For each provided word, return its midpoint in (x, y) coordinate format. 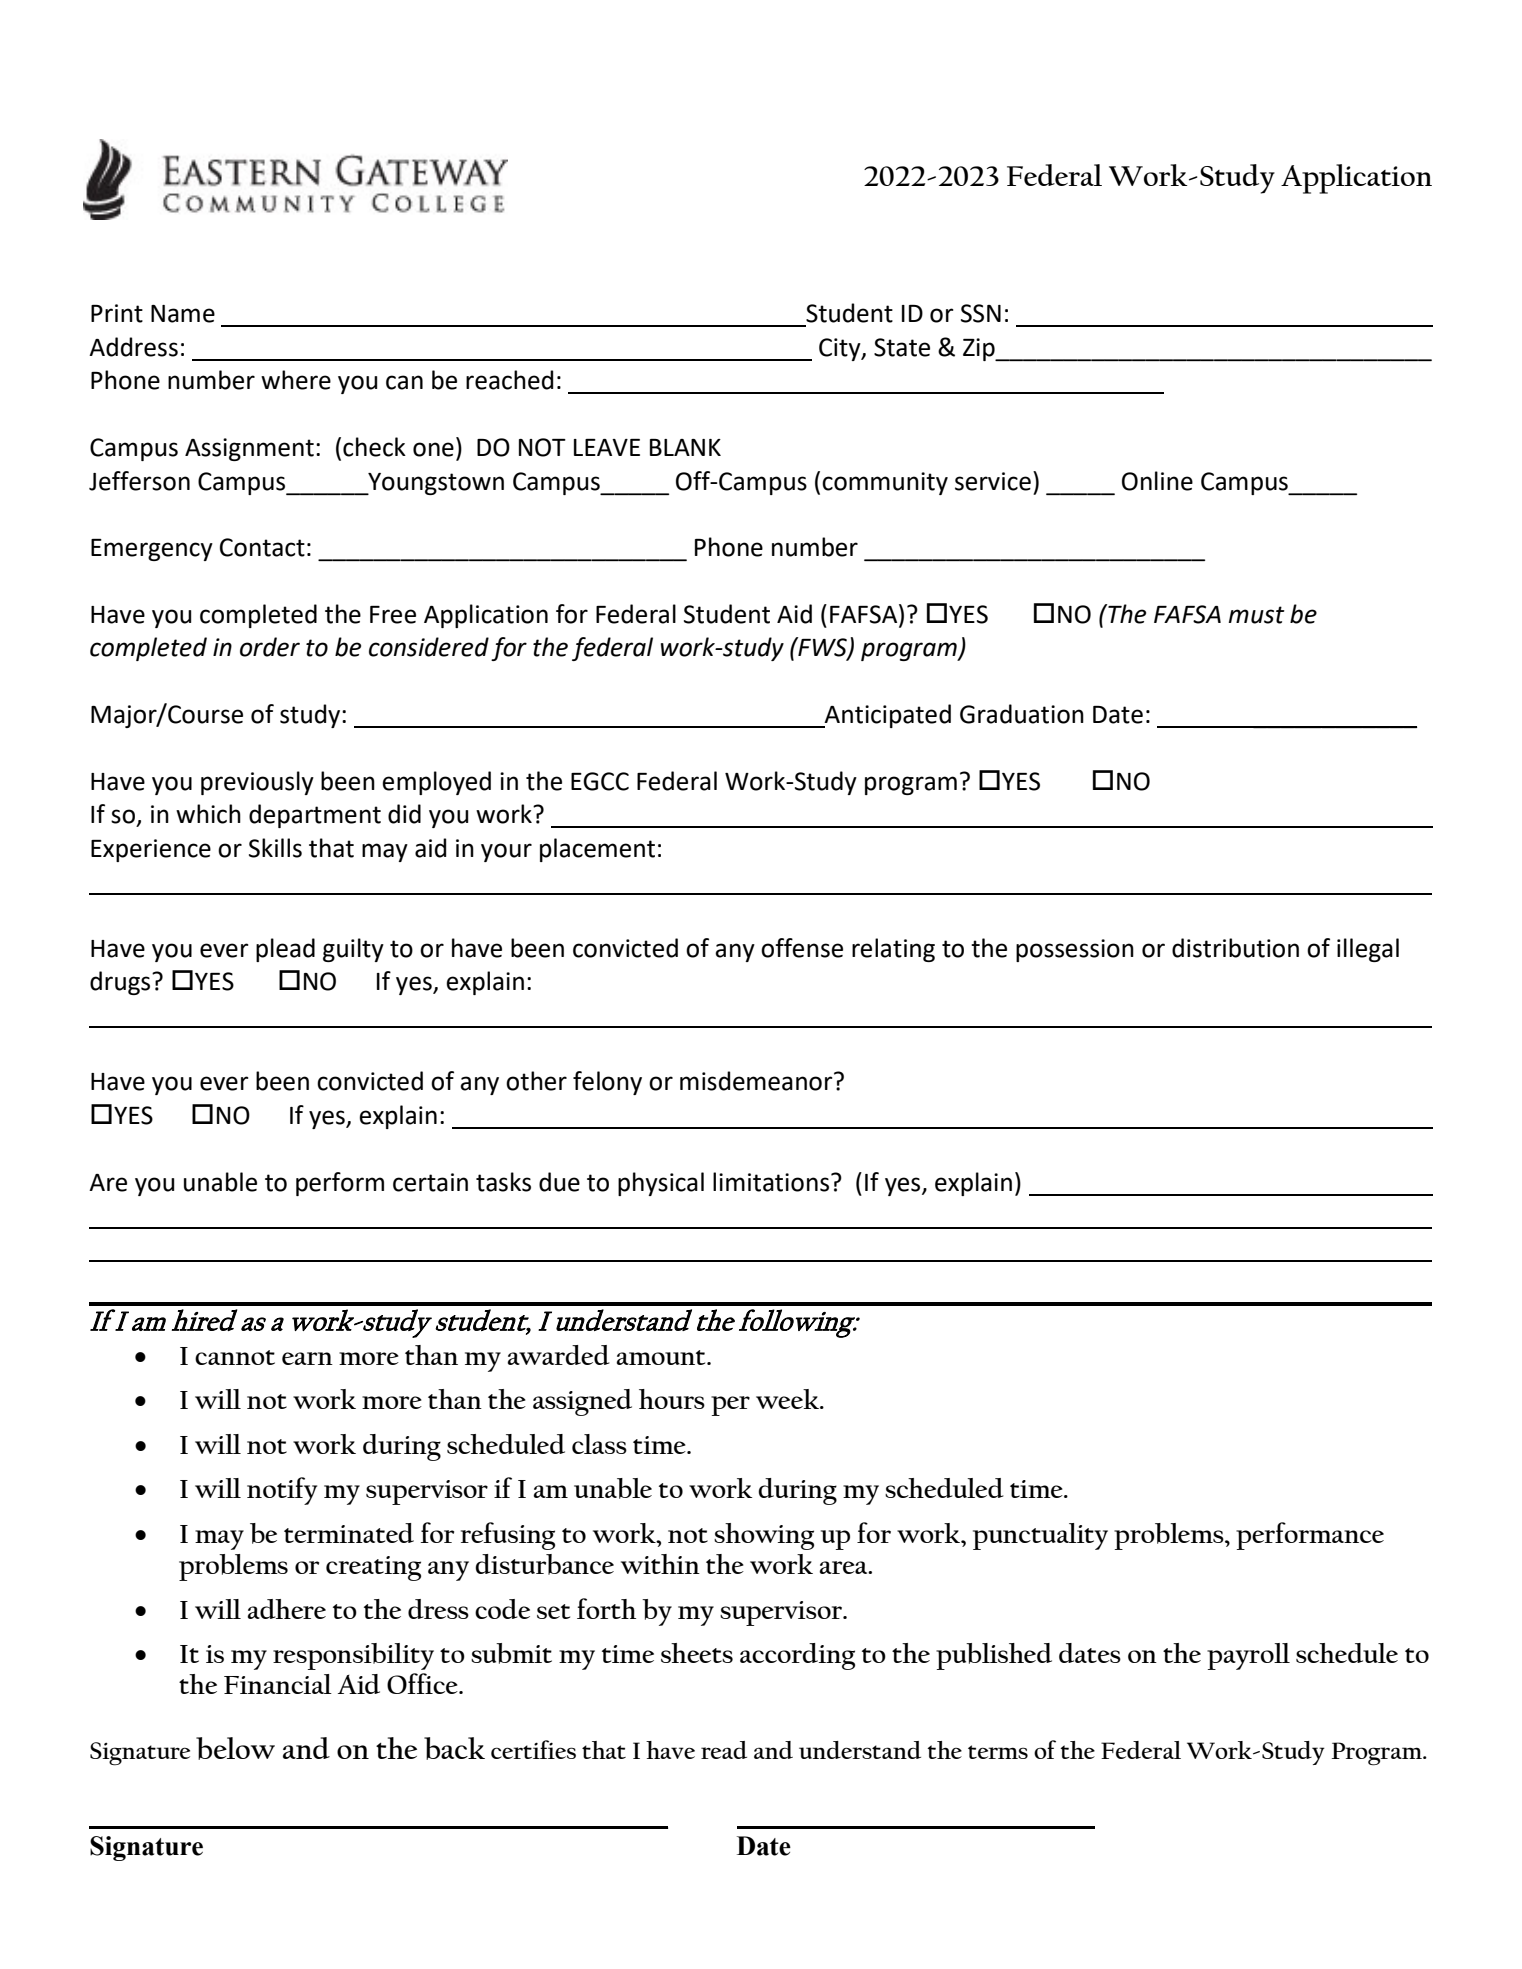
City (841, 349)
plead (285, 950)
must (1257, 615)
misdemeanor (757, 1081)
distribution (1235, 948)
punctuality (1040, 1536)
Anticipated (887, 716)
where (296, 380)
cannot (235, 1357)
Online (1157, 481)
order (270, 647)
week (788, 1399)
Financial (278, 1684)
